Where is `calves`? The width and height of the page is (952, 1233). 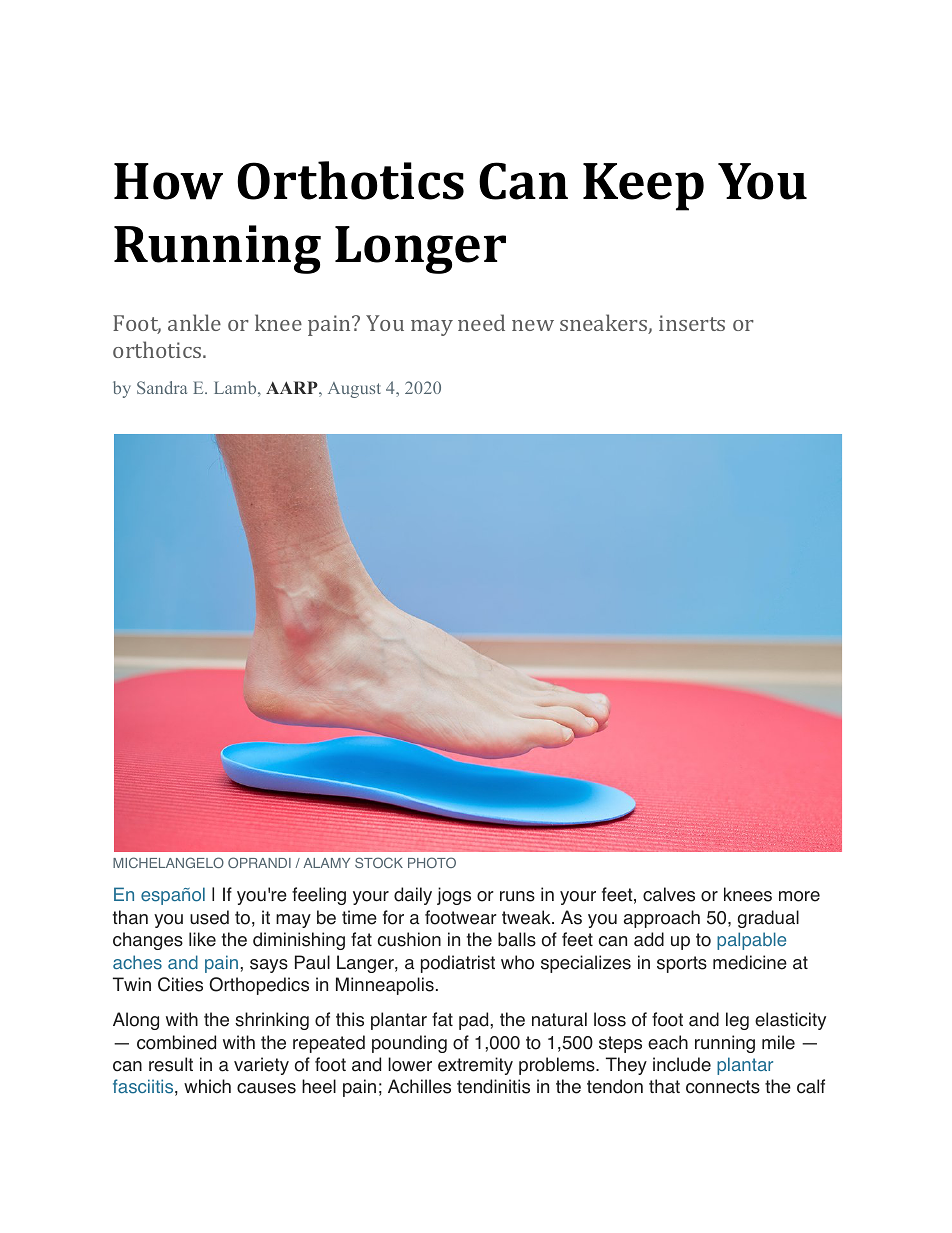
calves is located at coordinates (669, 894).
